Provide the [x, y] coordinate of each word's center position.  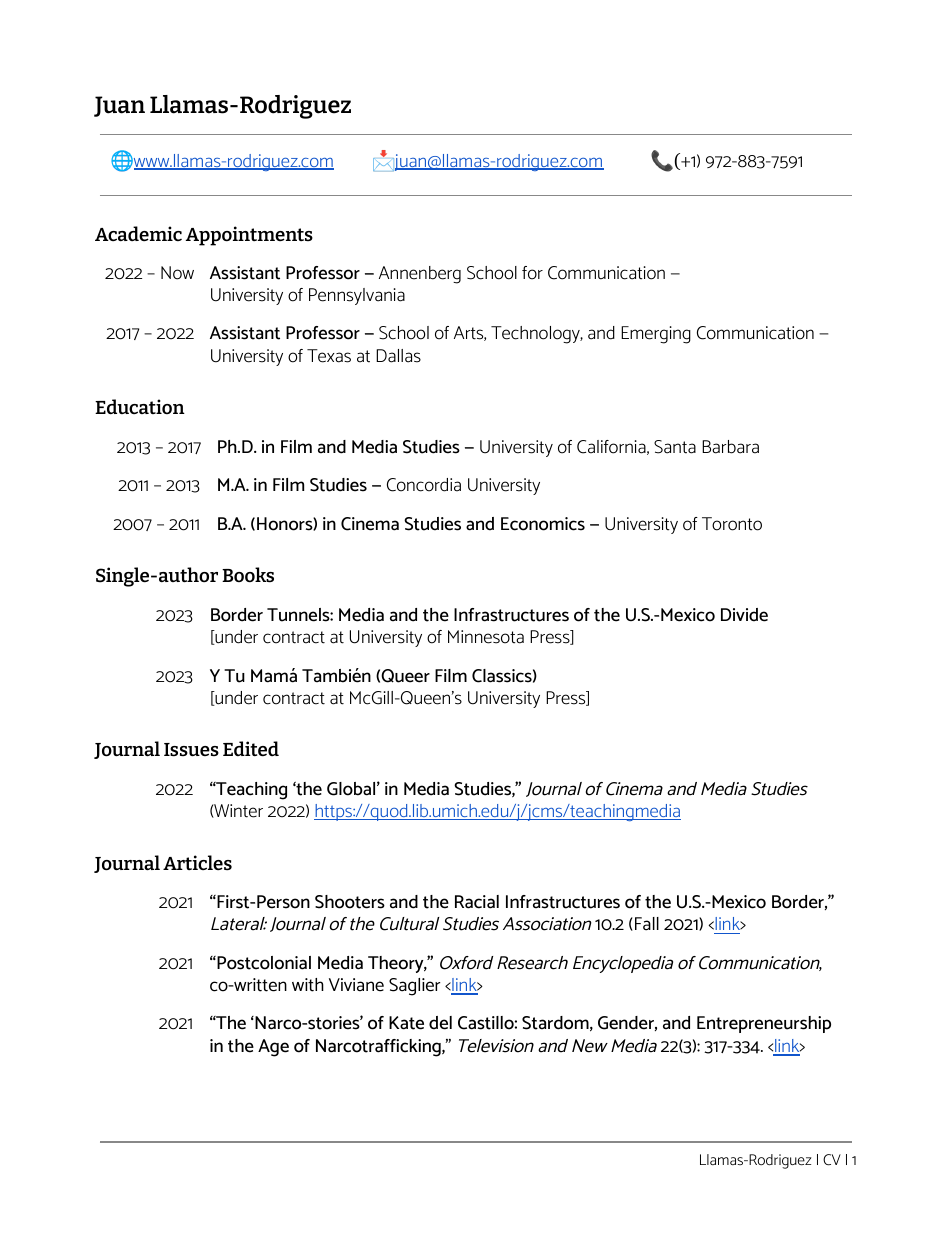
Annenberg [420, 275]
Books [248, 575]
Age [273, 1048]
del [440, 1023]
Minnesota [486, 637]
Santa [675, 447]
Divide [744, 615]
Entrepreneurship [764, 1024]
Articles [197, 863]
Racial [477, 902]
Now [177, 273]
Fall [647, 924]
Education [140, 406]
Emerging [656, 335]
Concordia [424, 485]
